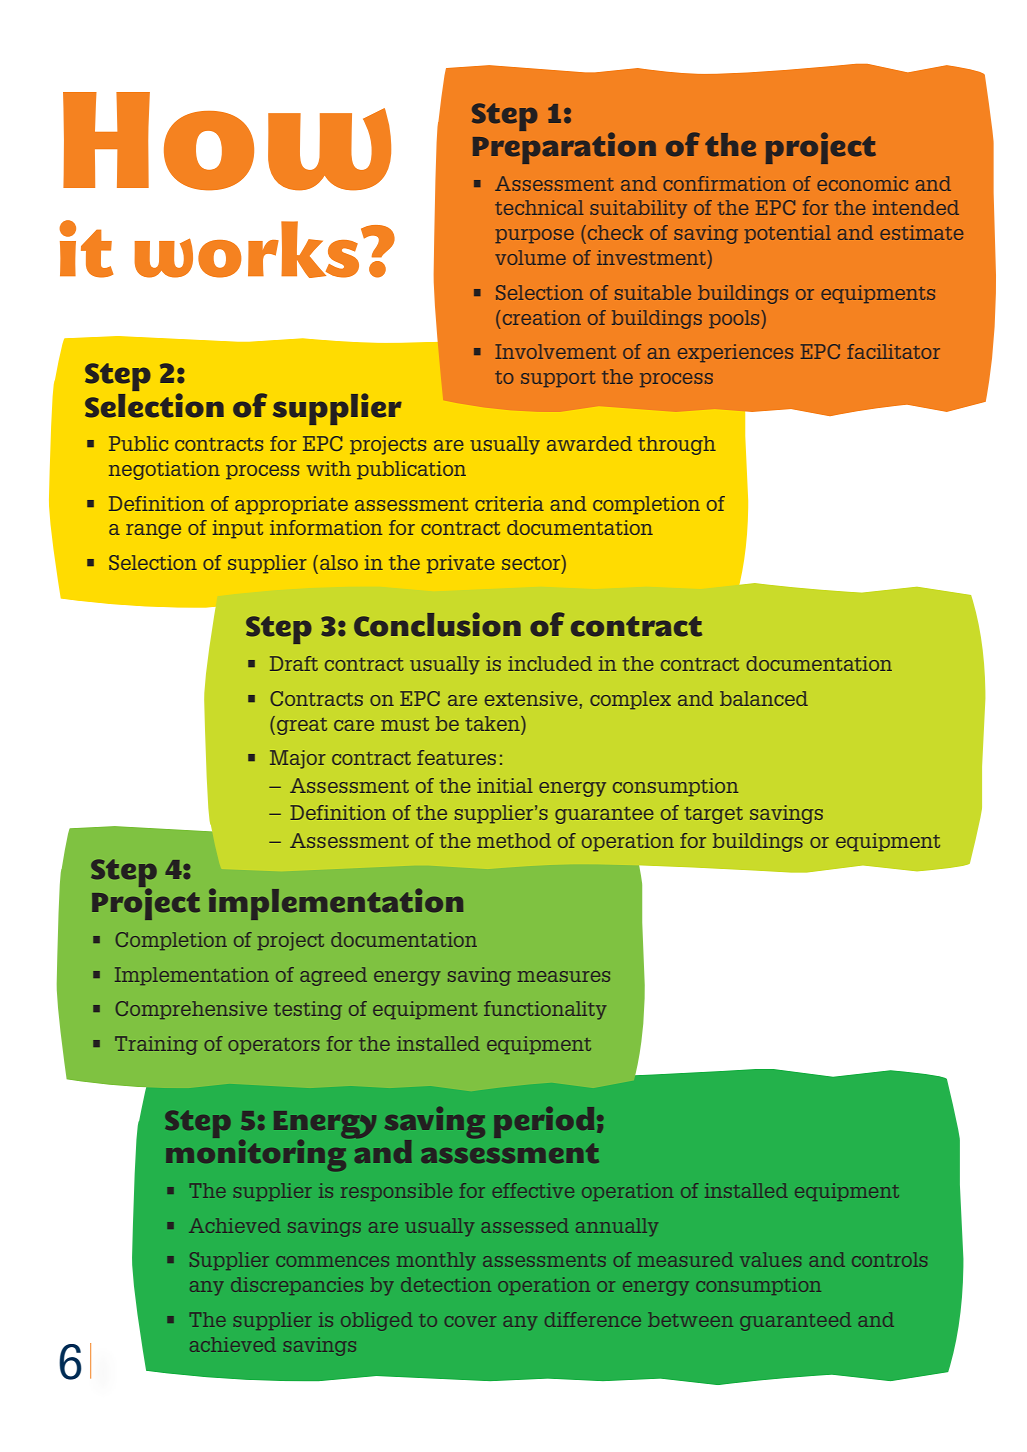 Image resolution: width=1027 pixels, height=1452 pixels. I want to click on target, so click(713, 815).
